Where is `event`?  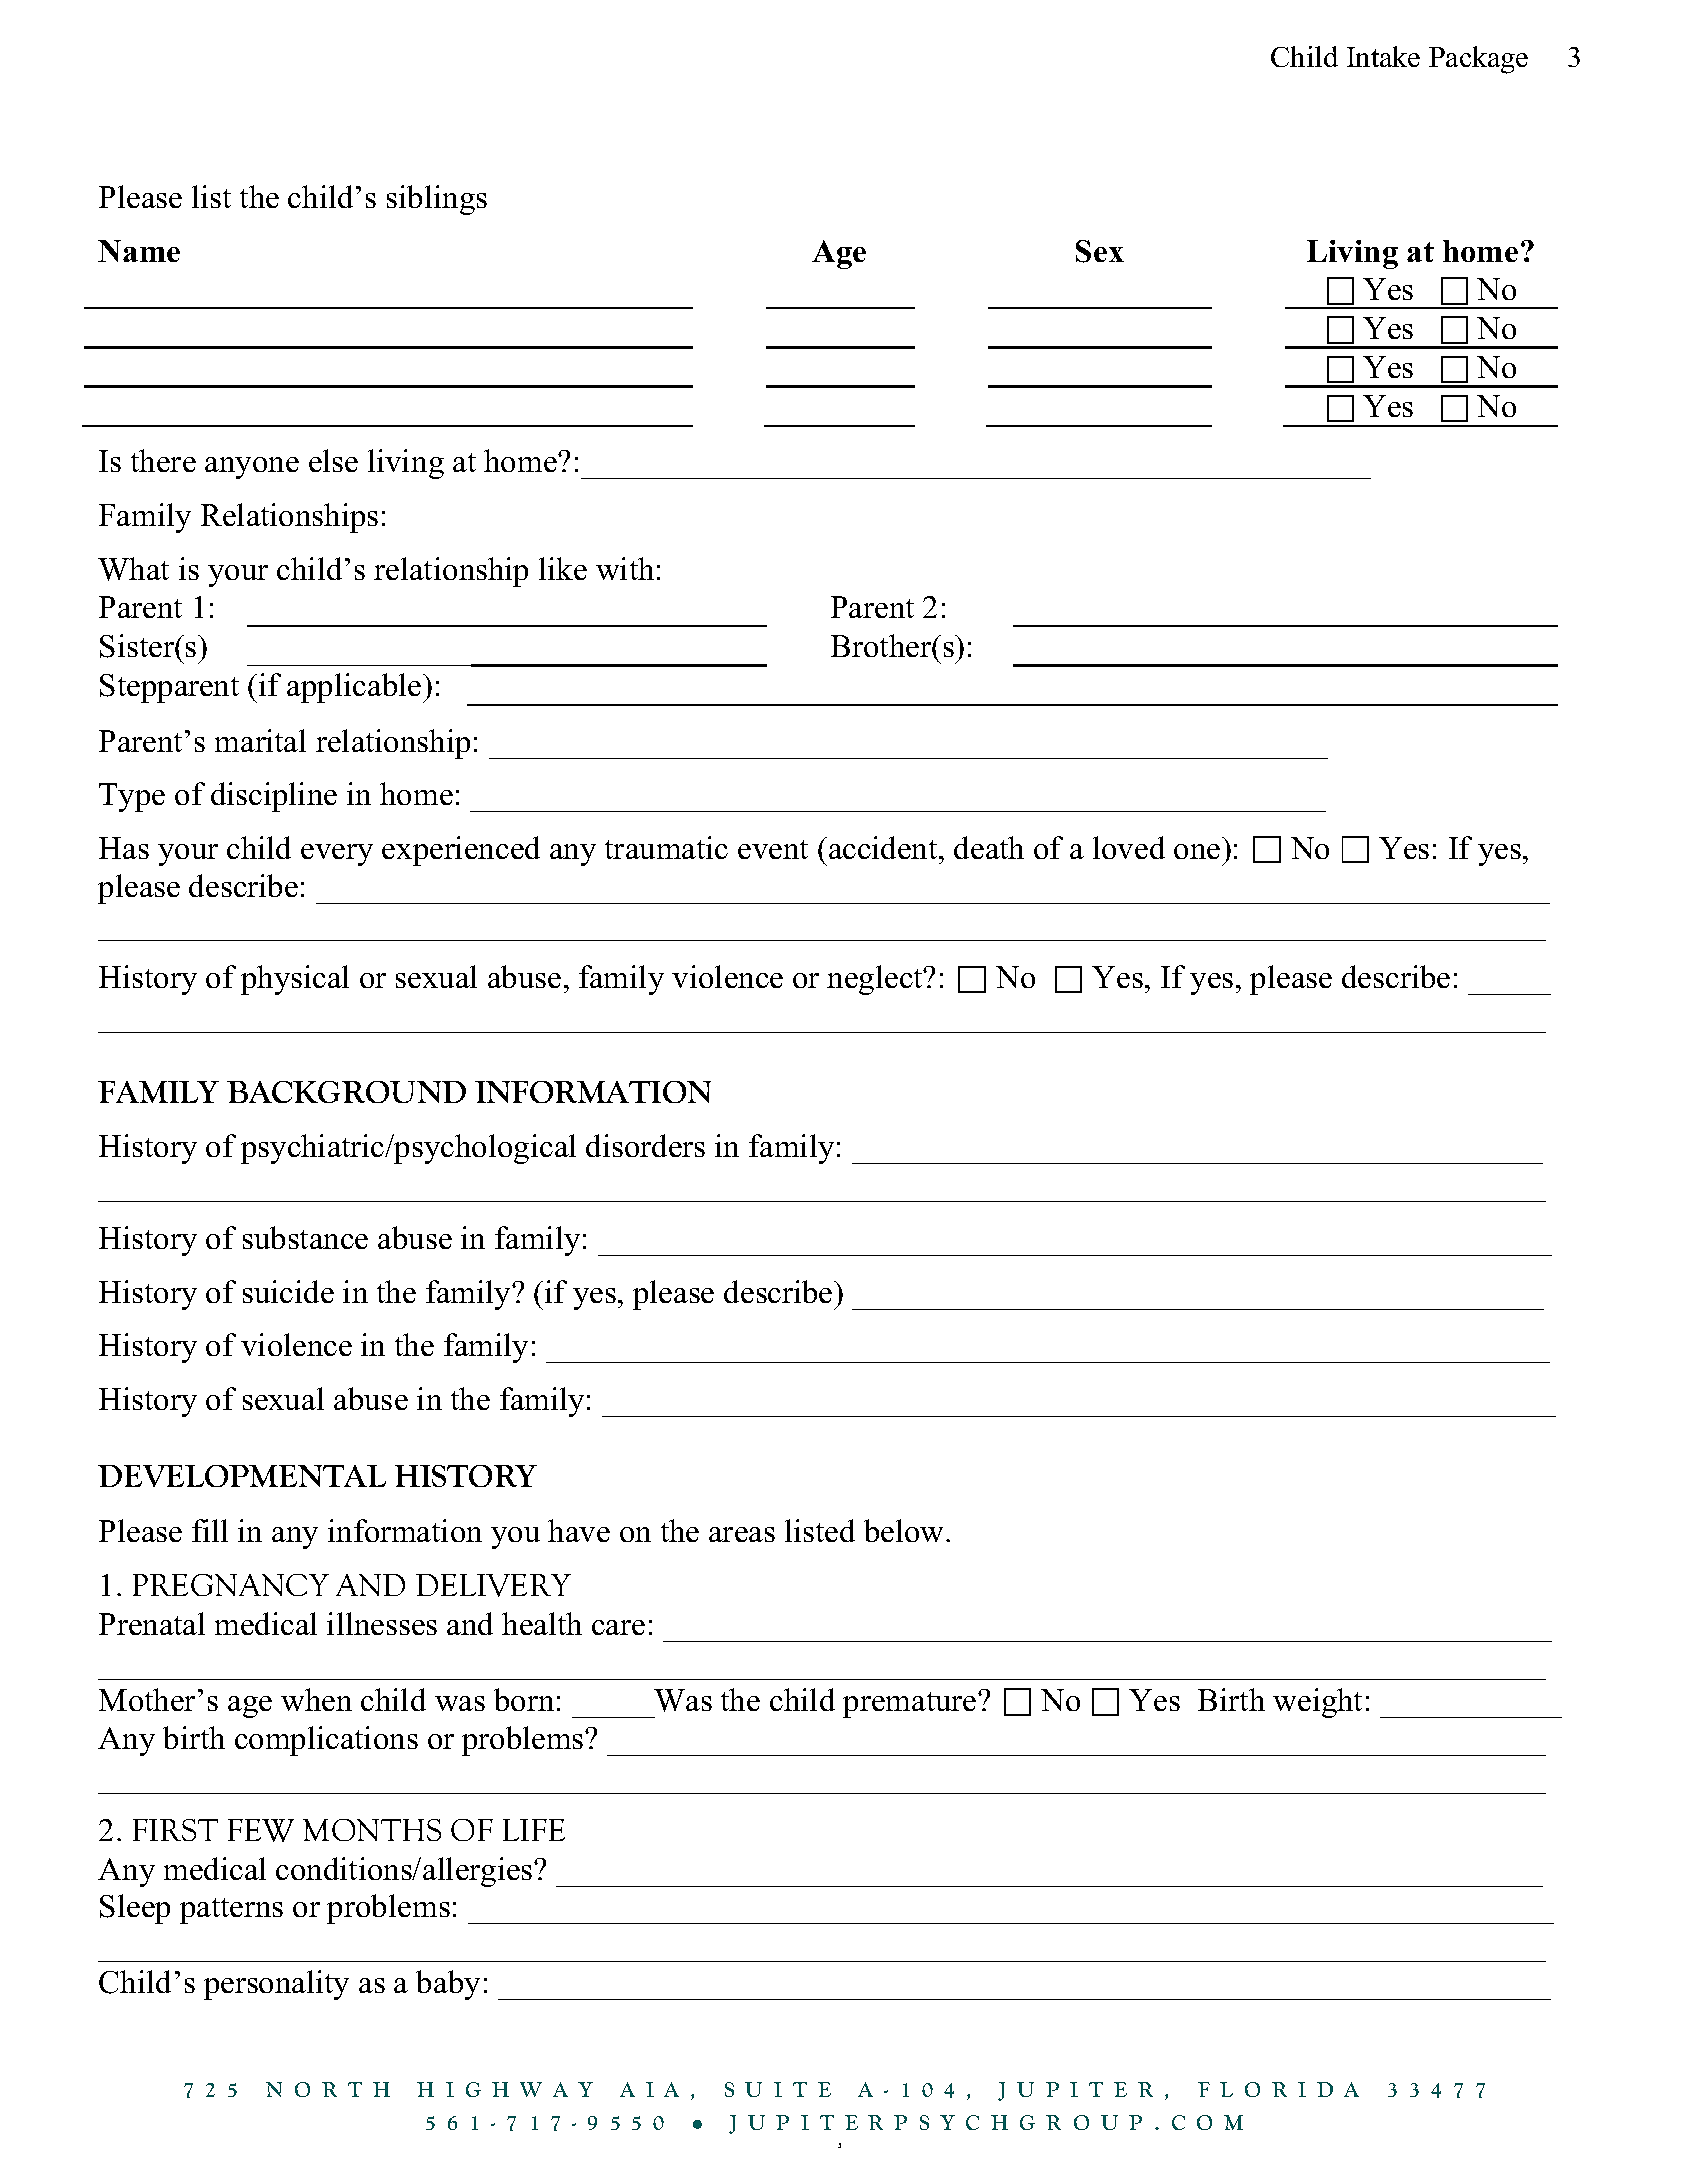
event is located at coordinates (773, 849).
